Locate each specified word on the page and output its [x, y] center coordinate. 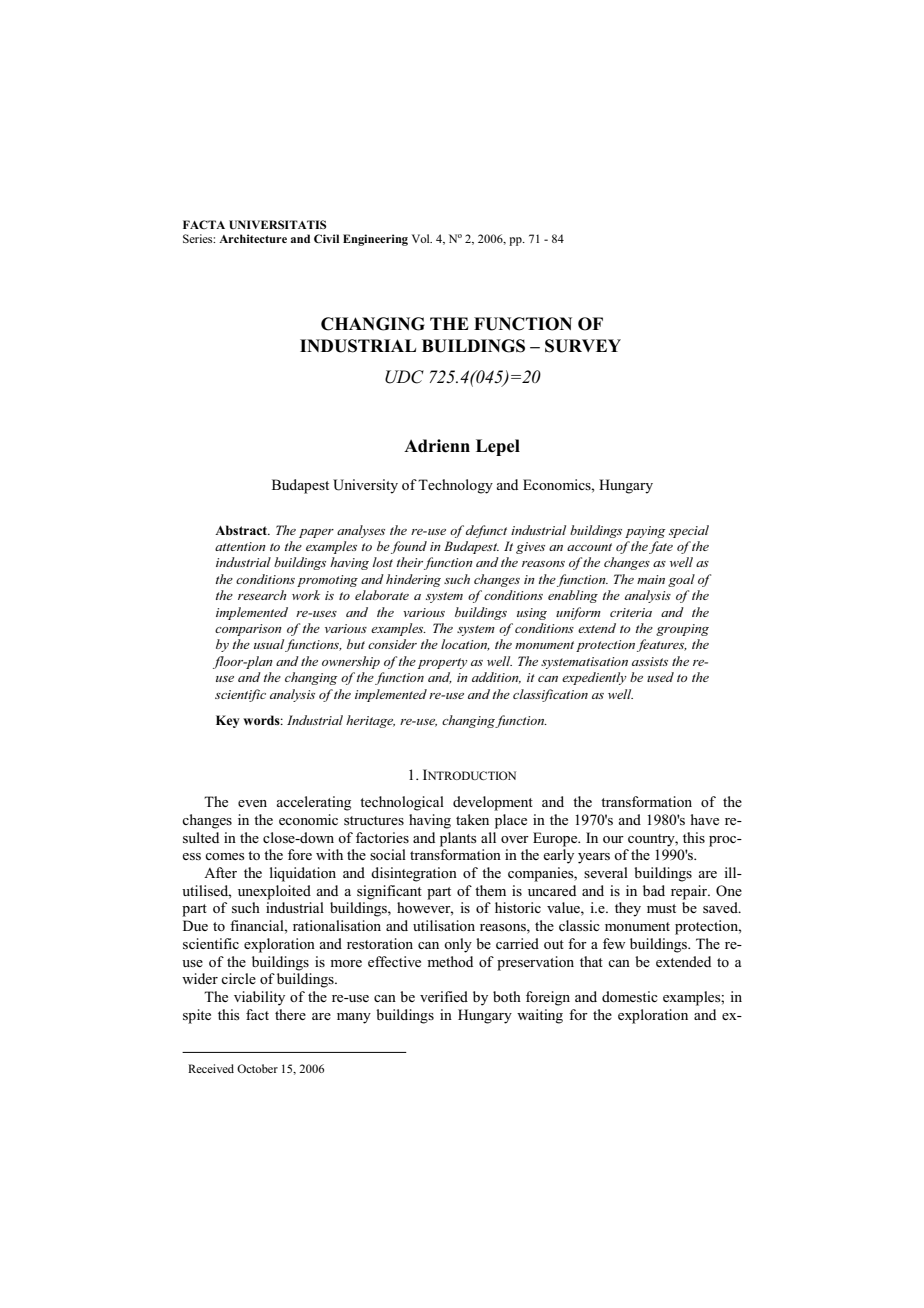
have [705, 819]
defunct [486, 531]
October [257, 1068]
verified [444, 996]
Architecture [253, 238]
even [252, 803]
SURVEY [583, 346]
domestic [630, 996]
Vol [422, 238]
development [493, 803]
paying [645, 532]
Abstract [242, 530]
